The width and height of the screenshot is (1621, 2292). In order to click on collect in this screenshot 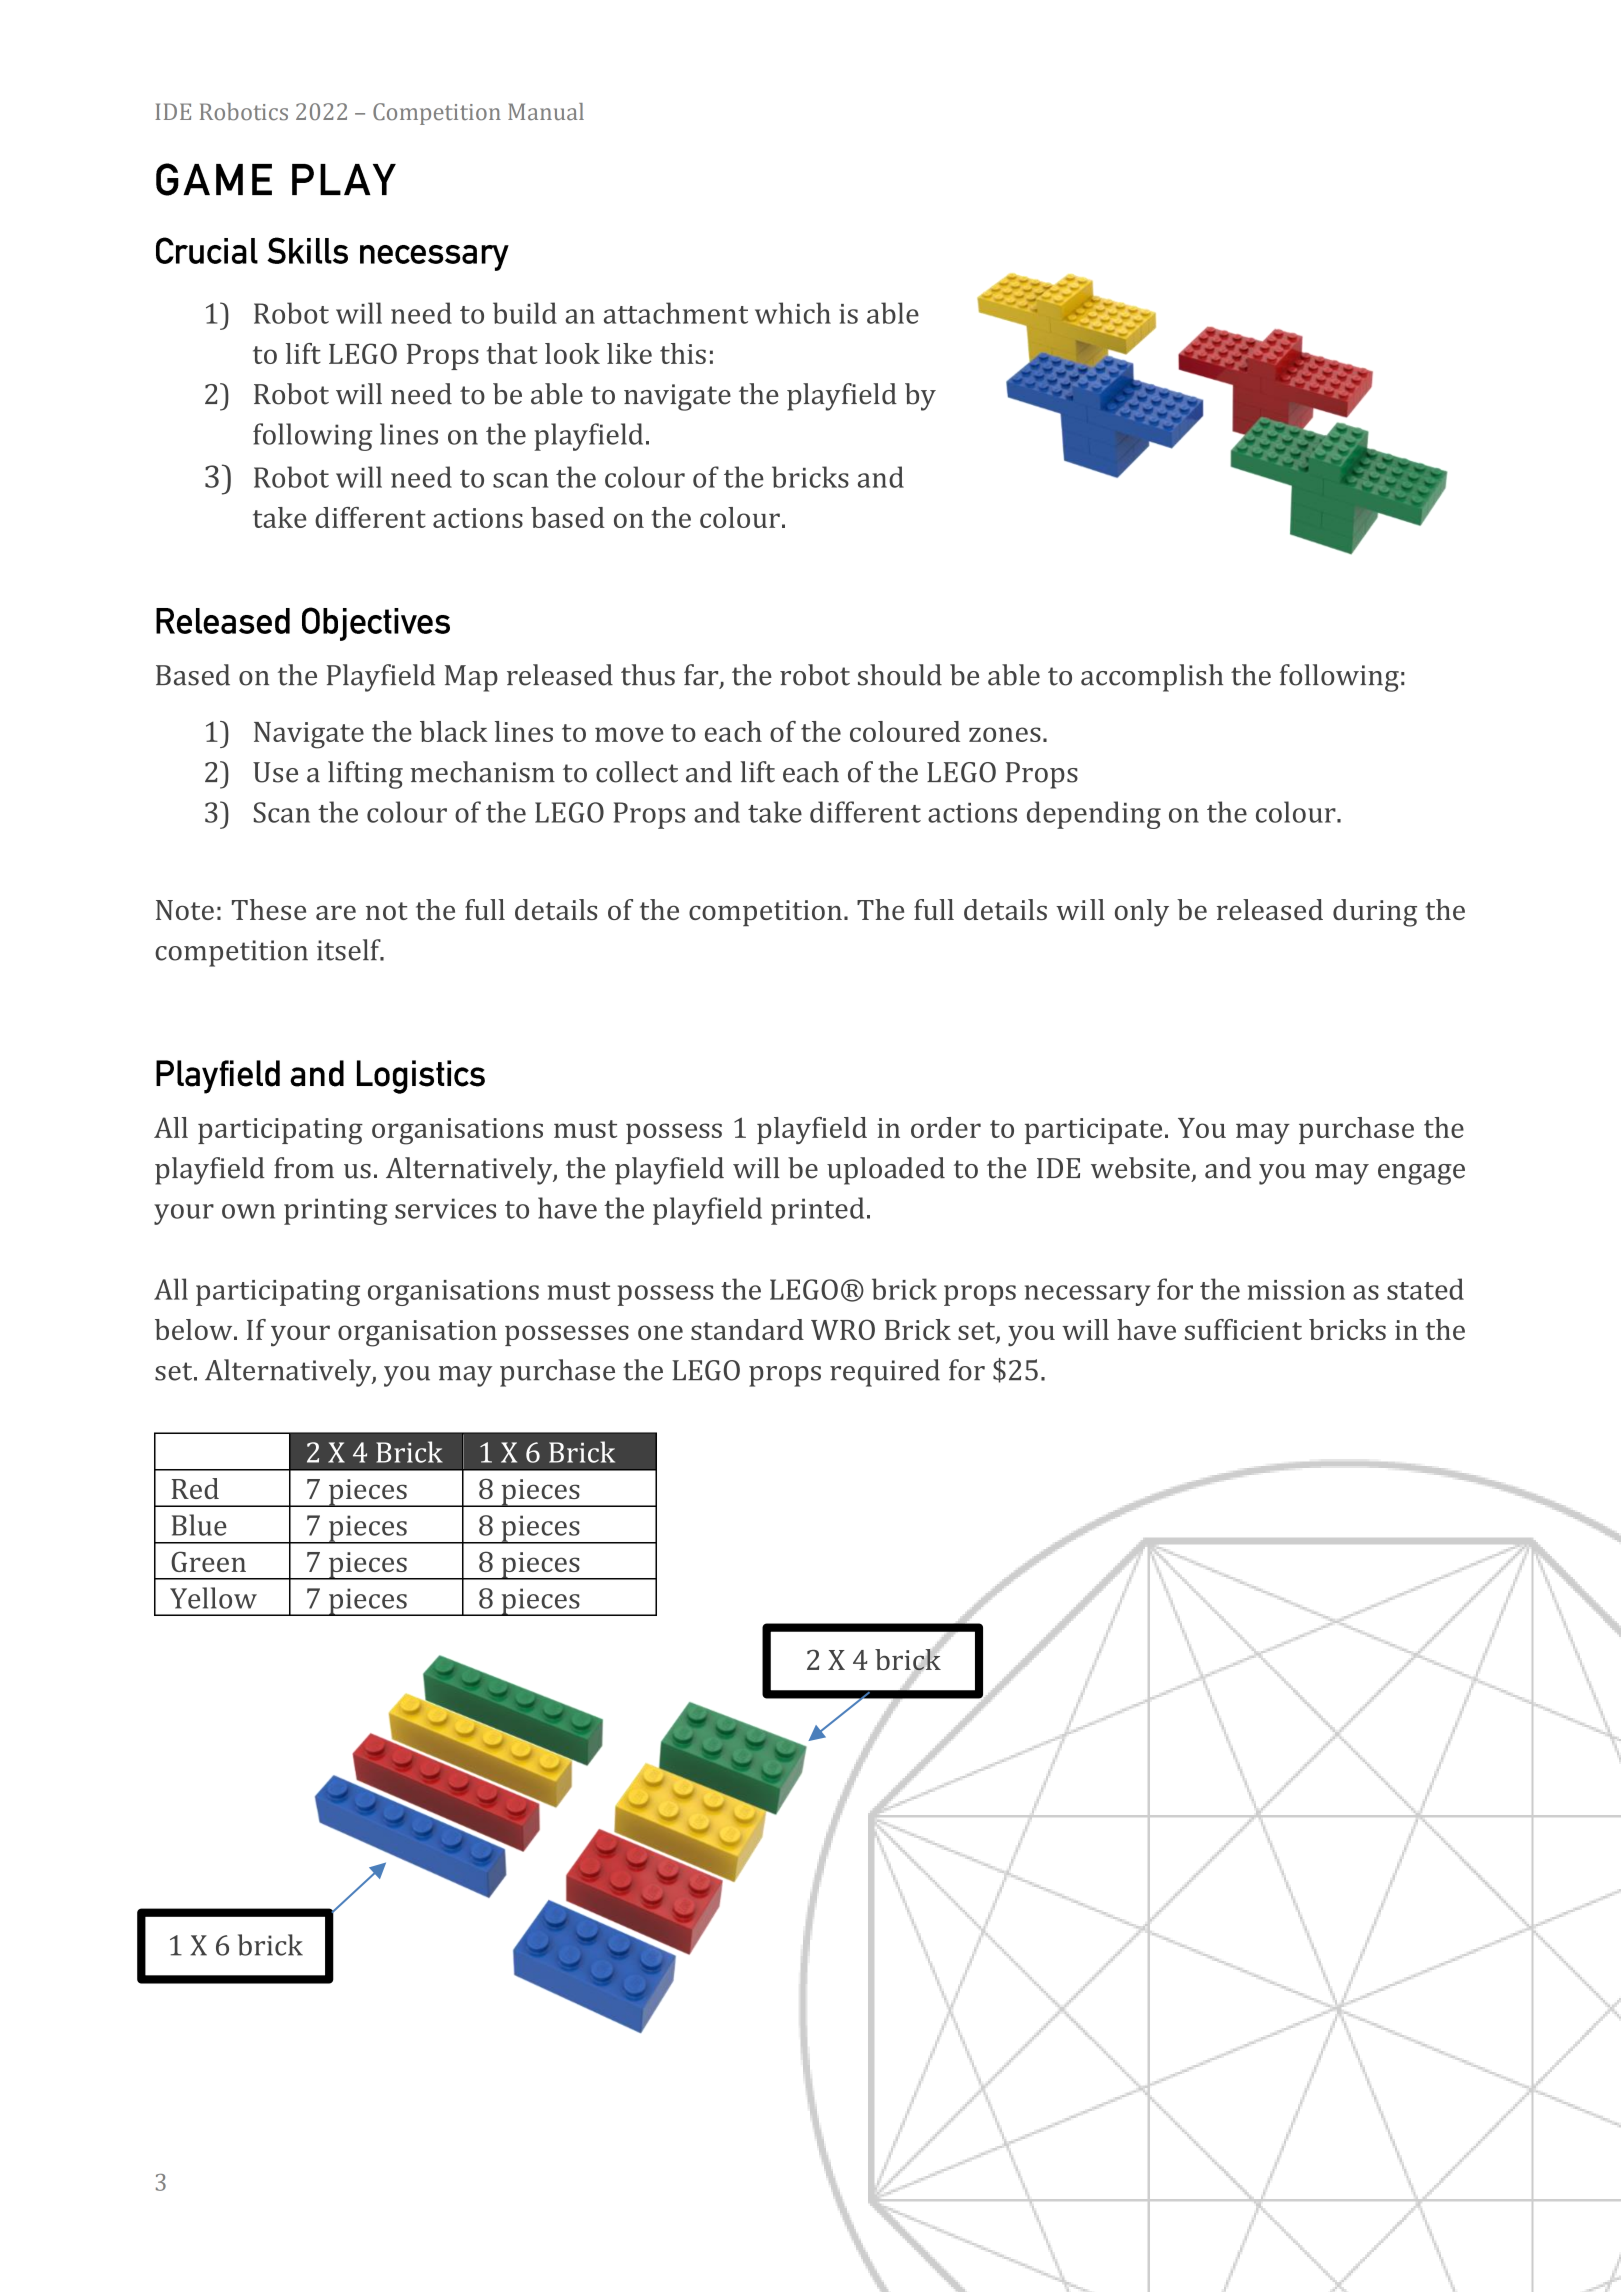, I will do `click(637, 772)`.
